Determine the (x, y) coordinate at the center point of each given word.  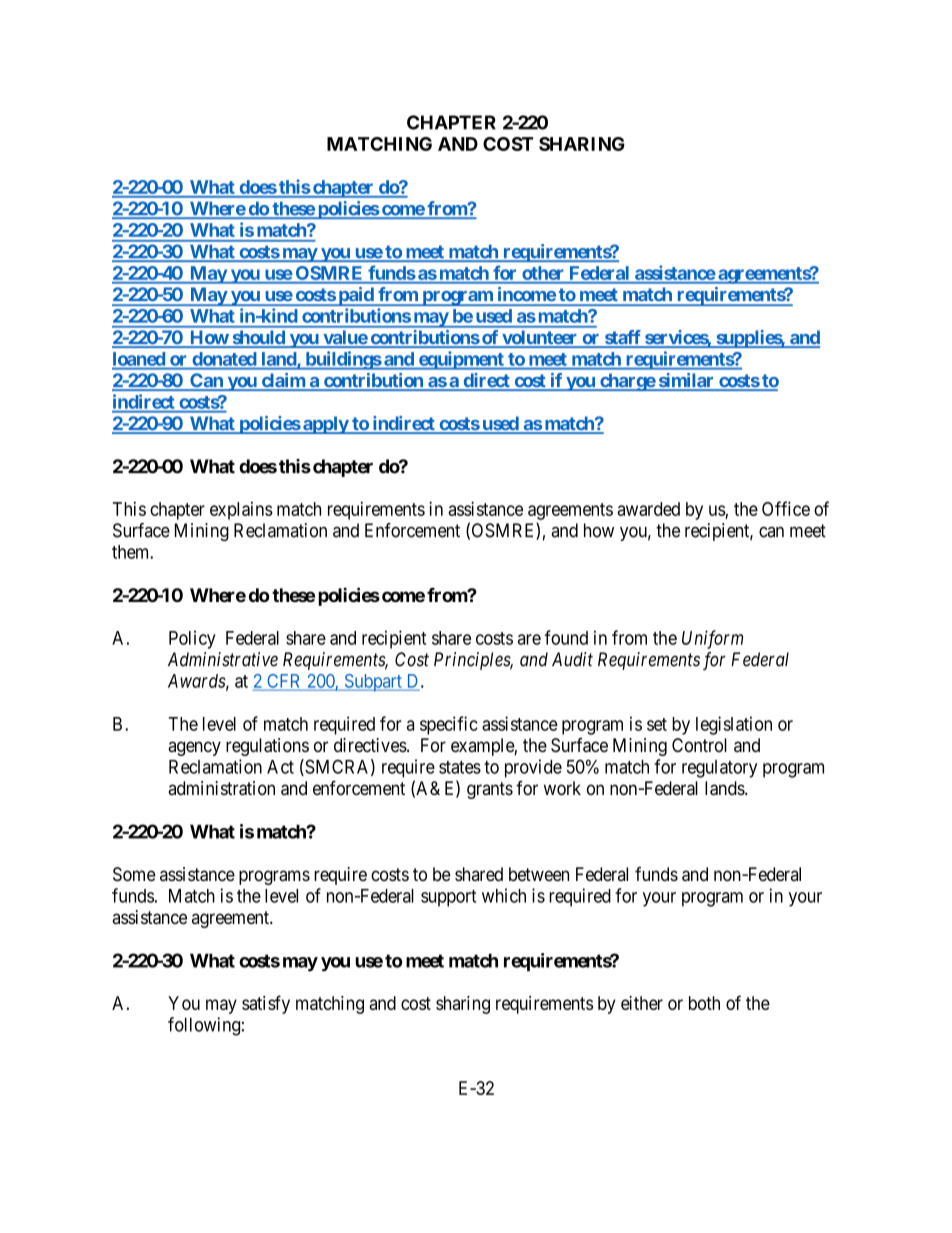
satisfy (266, 1004)
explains (241, 511)
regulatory (719, 769)
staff (622, 338)
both (704, 1003)
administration (221, 788)
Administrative (223, 659)
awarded (648, 509)
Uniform (712, 639)
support (448, 898)
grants (490, 790)
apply (325, 425)
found (566, 637)
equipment (461, 360)
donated (224, 359)
